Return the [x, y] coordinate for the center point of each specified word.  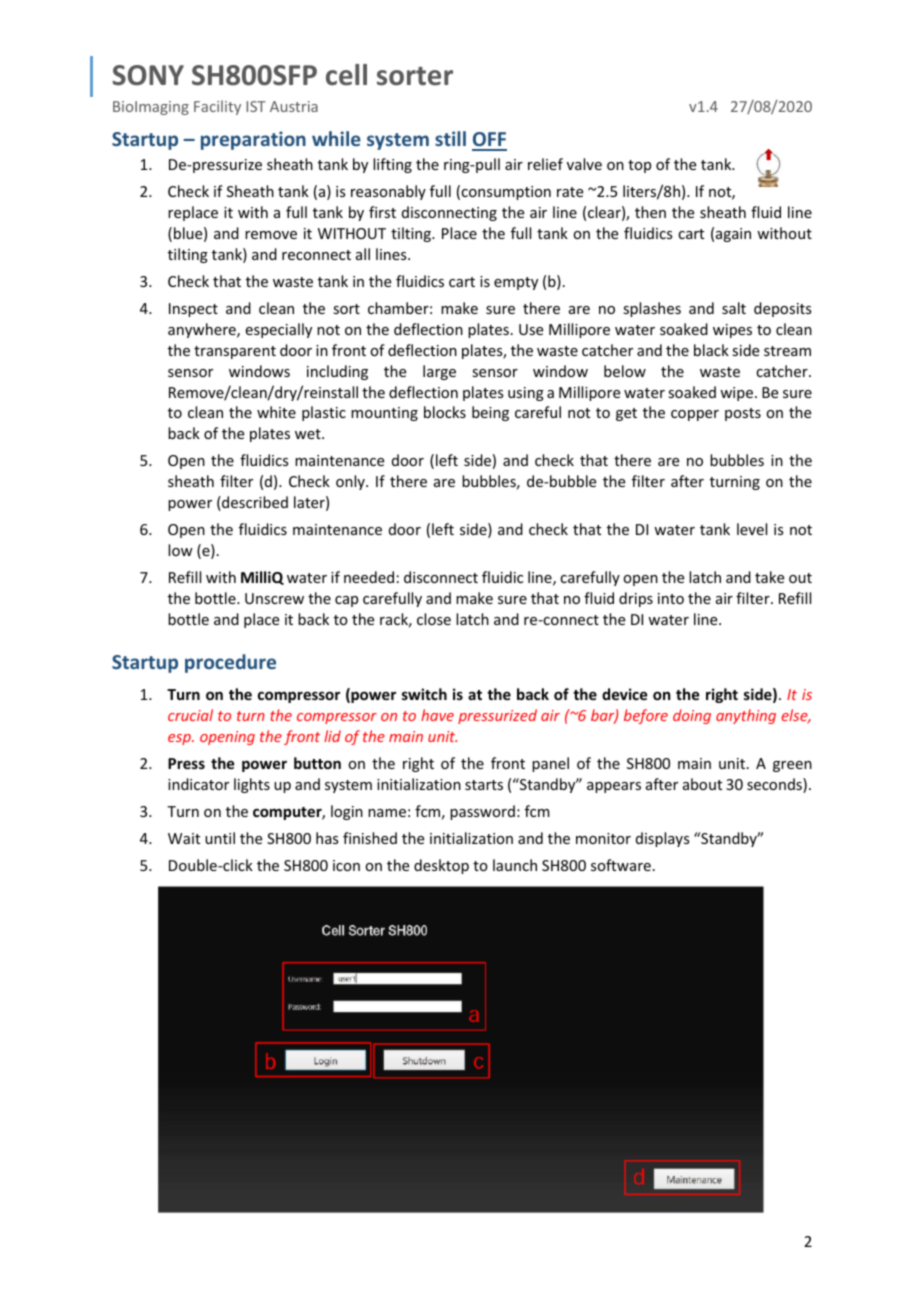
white [276, 412]
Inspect [193, 310]
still [450, 138]
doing [692, 716]
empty [516, 283]
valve [584, 164]
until [220, 838]
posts [743, 414]
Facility [217, 107]
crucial [190, 715]
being [490, 413]
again [733, 235]
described [254, 503]
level [752, 529]
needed [369, 577]
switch [424, 694]
